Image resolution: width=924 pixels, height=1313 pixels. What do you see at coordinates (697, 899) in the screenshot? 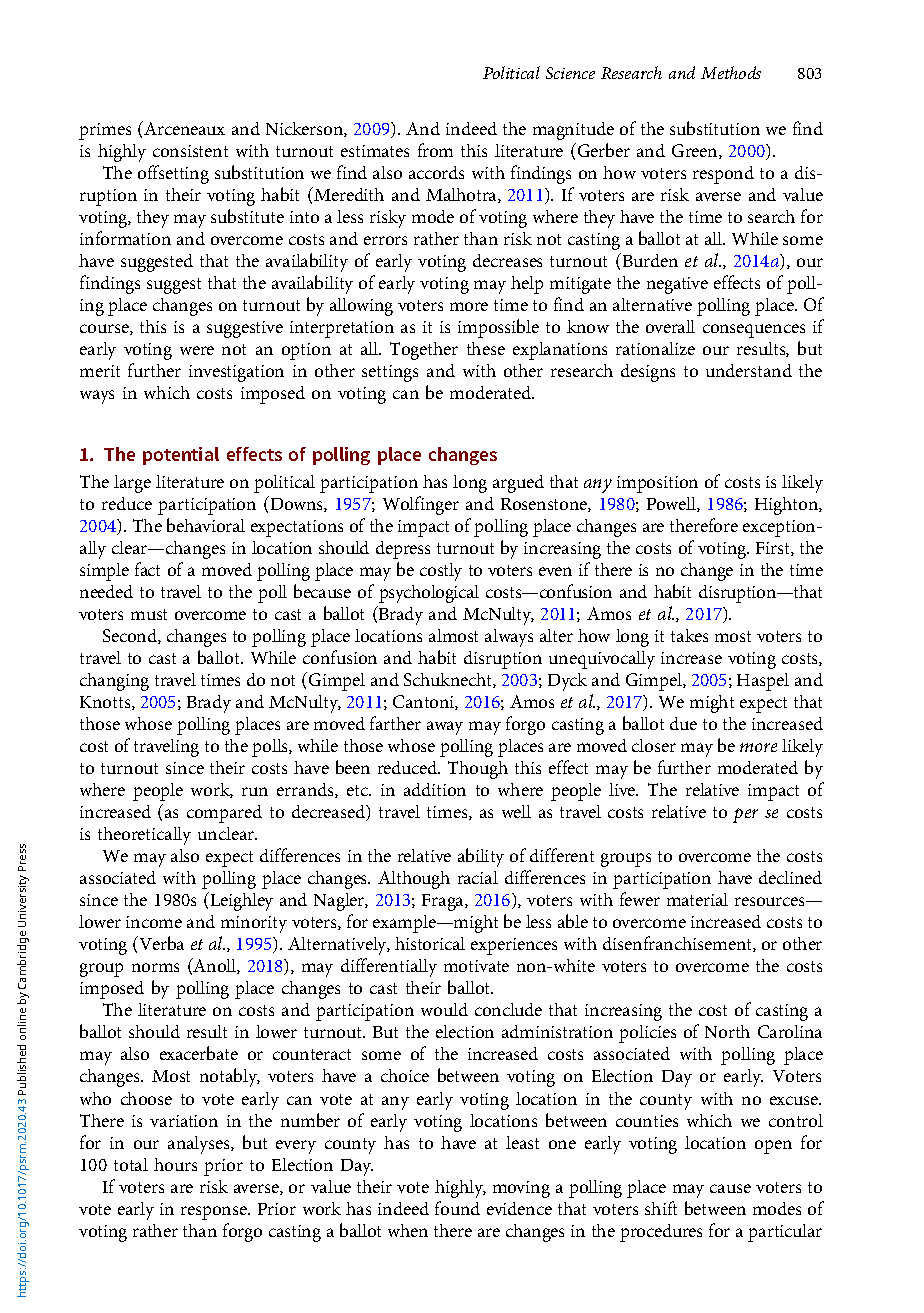
I see `material` at bounding box center [697, 899].
